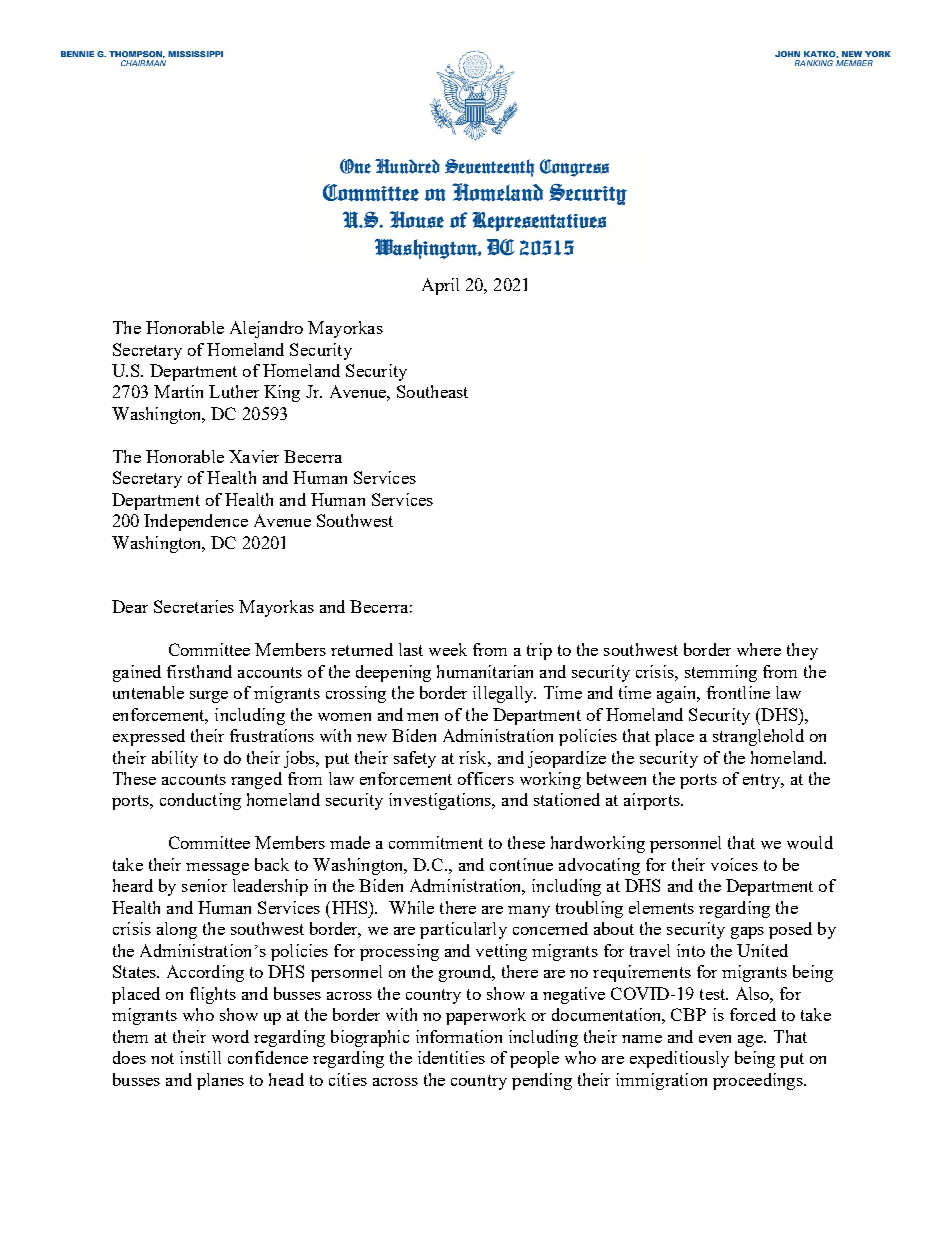  I want to click on April, so click(440, 286).
